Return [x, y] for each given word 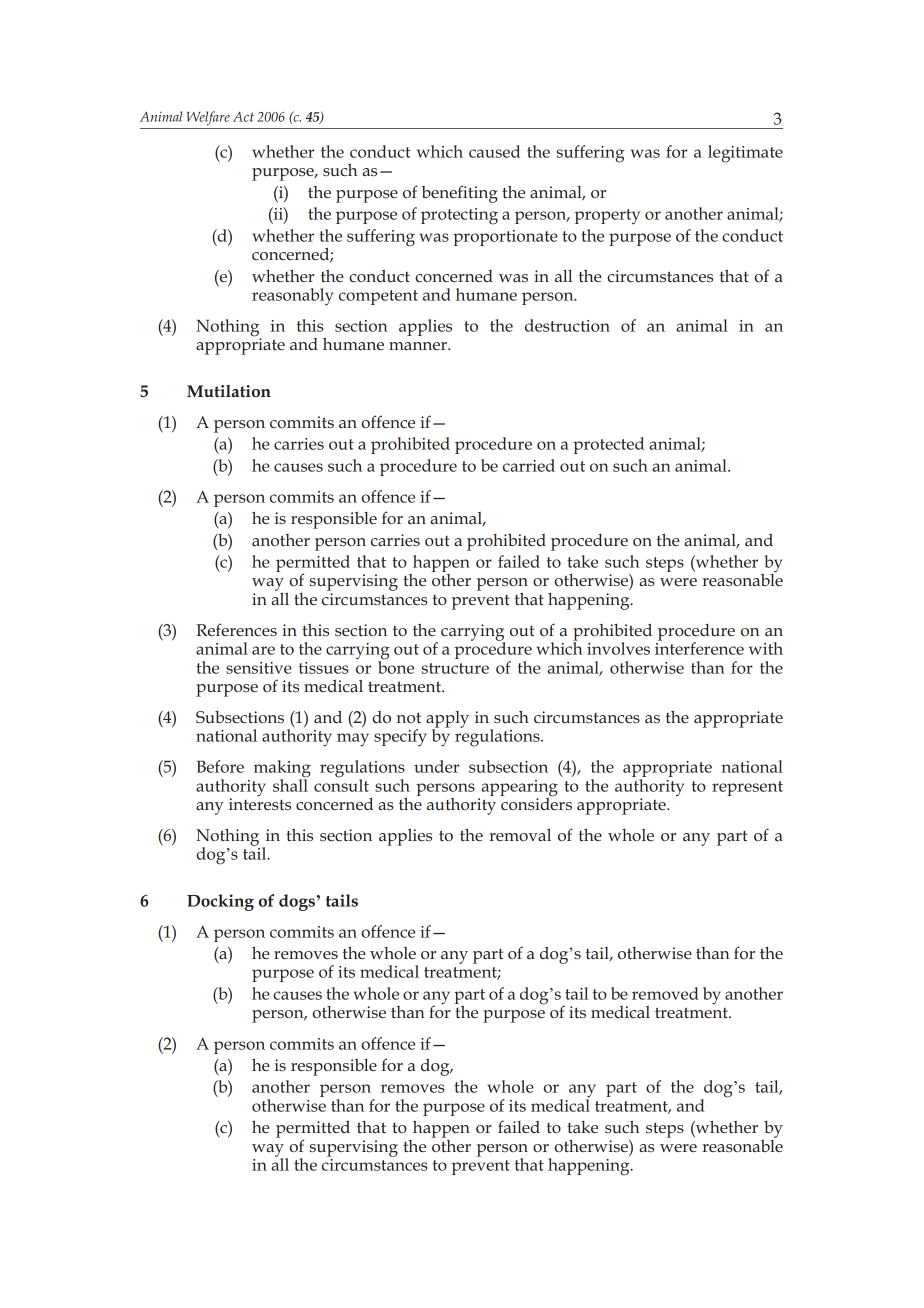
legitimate [745, 154]
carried [529, 465]
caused [494, 151]
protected [608, 445]
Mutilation [229, 391]
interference [699, 647]
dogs [298, 902]
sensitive [259, 668]
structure [455, 668]
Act [243, 117]
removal [520, 835]
